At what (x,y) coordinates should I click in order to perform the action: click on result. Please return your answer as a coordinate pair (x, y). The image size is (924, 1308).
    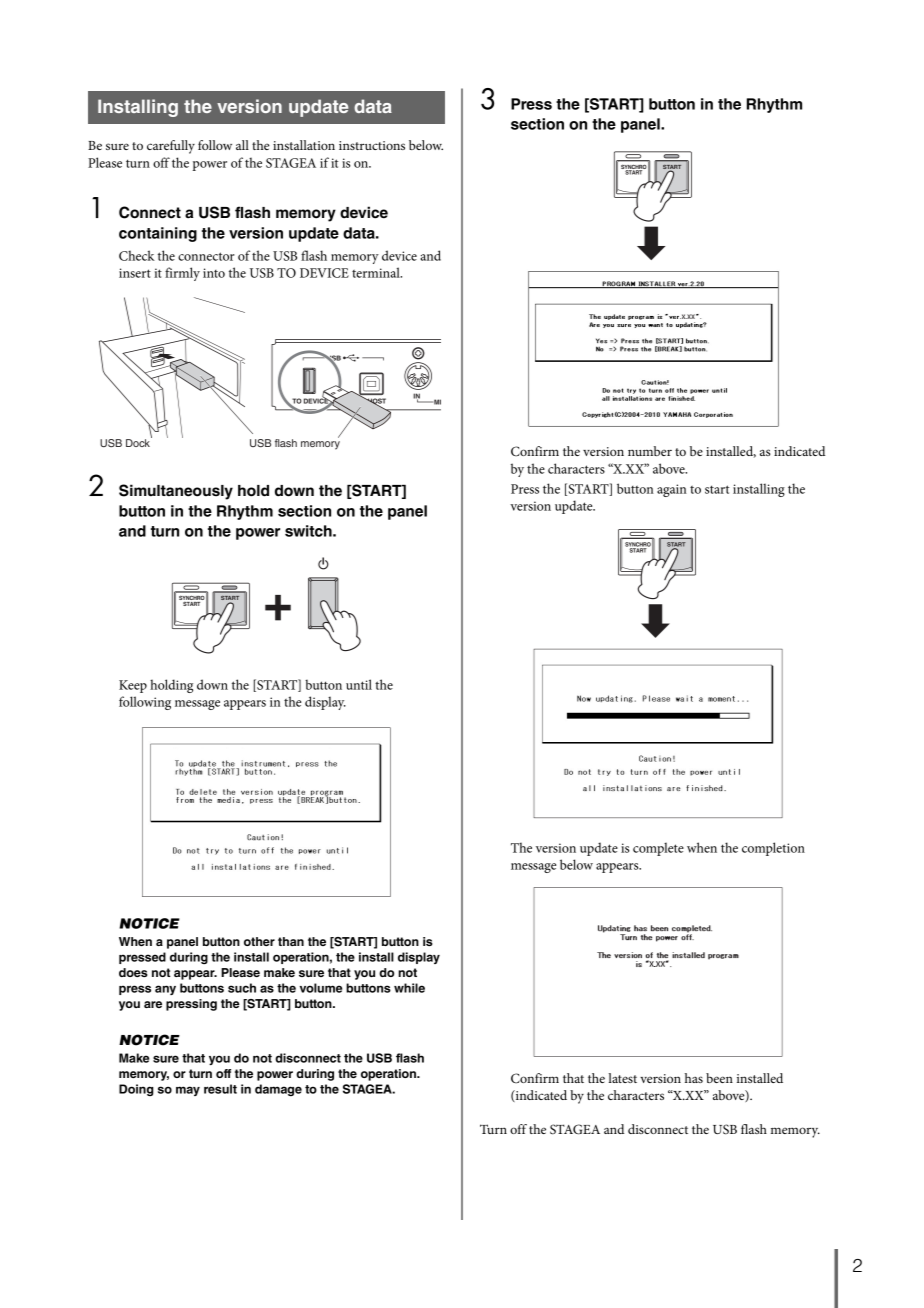
    Looking at the image, I should click on (220, 1089).
